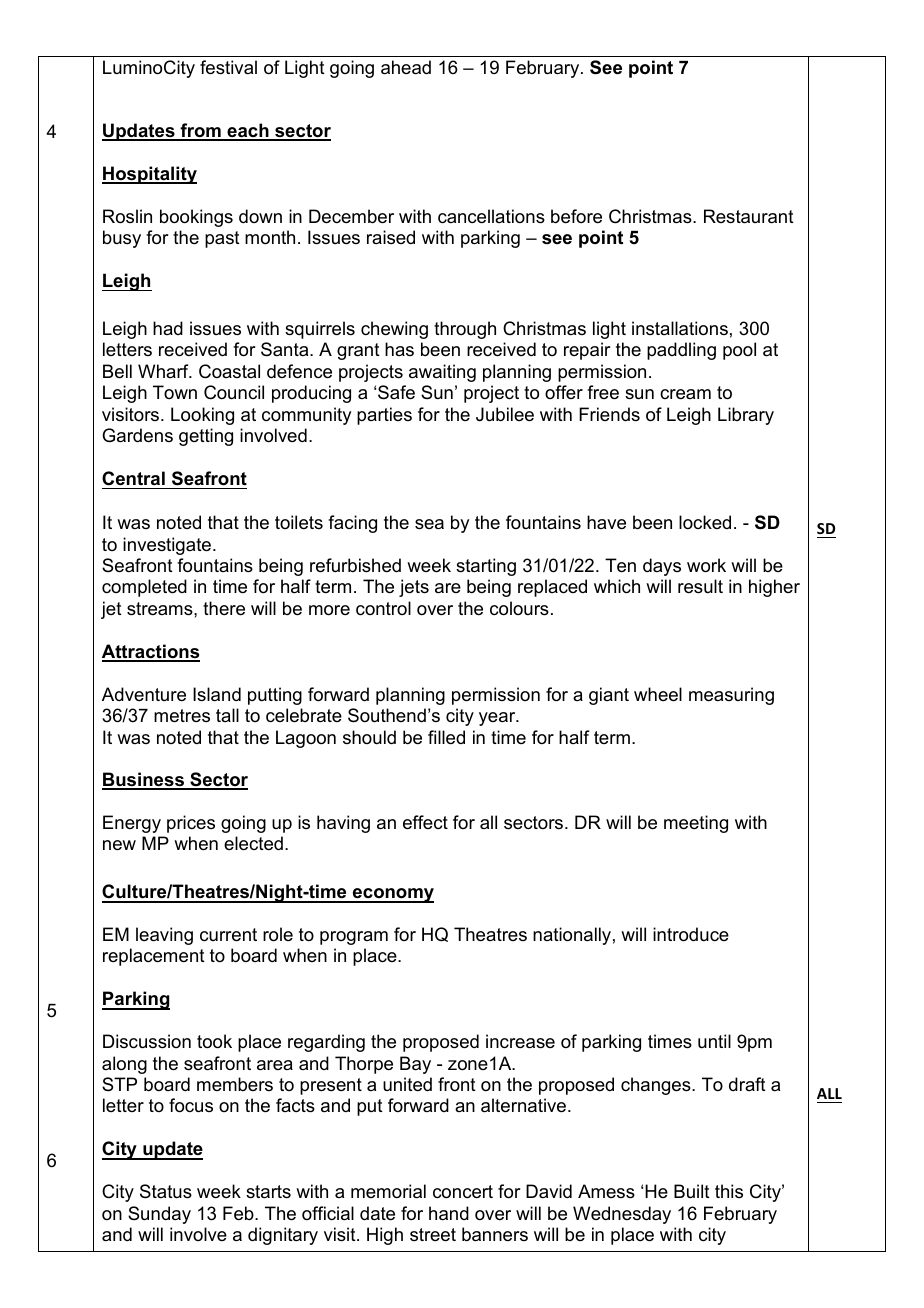 This screenshot has width=924, height=1308. I want to click on locked, so click(705, 522).
